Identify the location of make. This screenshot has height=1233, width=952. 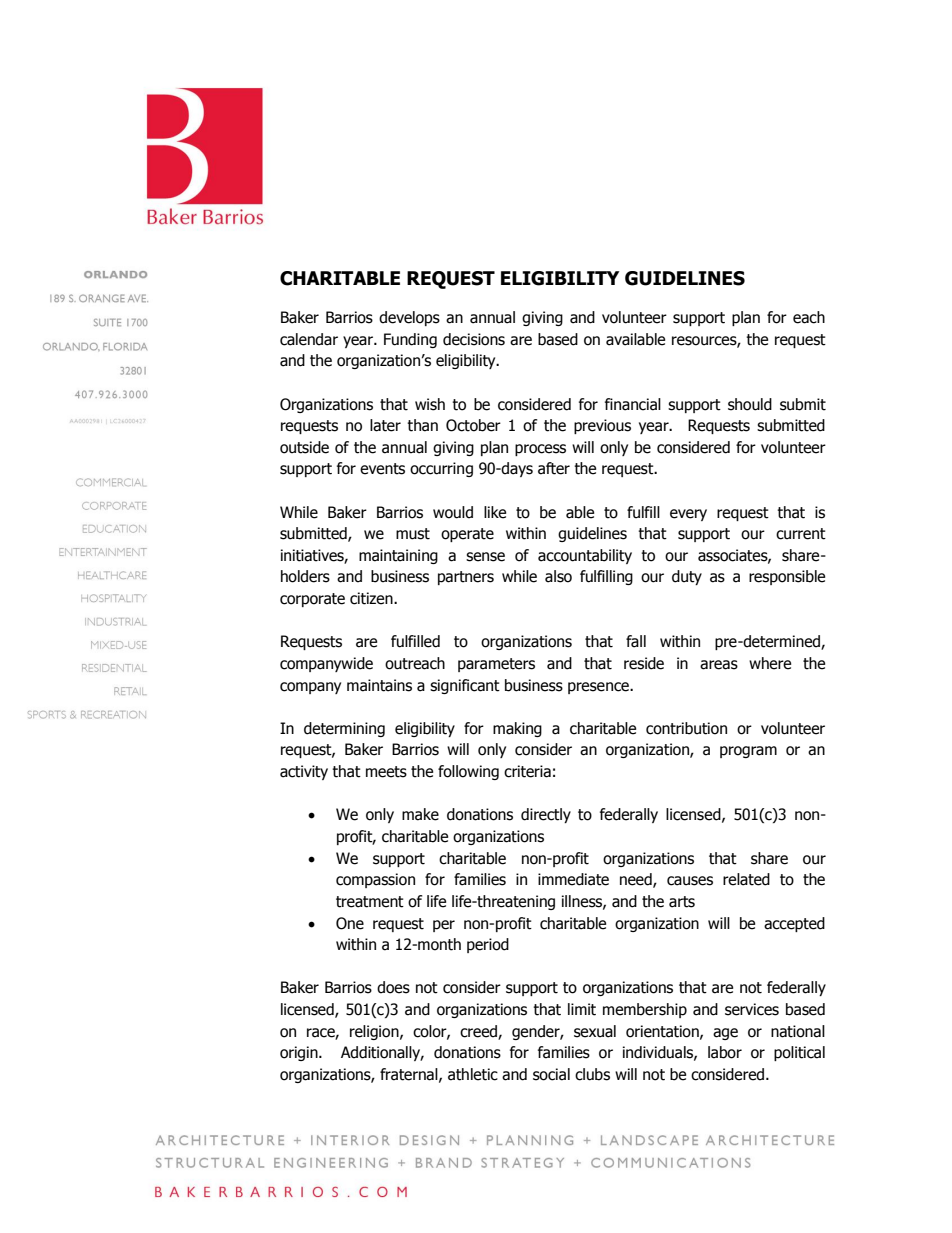
(420, 814).
